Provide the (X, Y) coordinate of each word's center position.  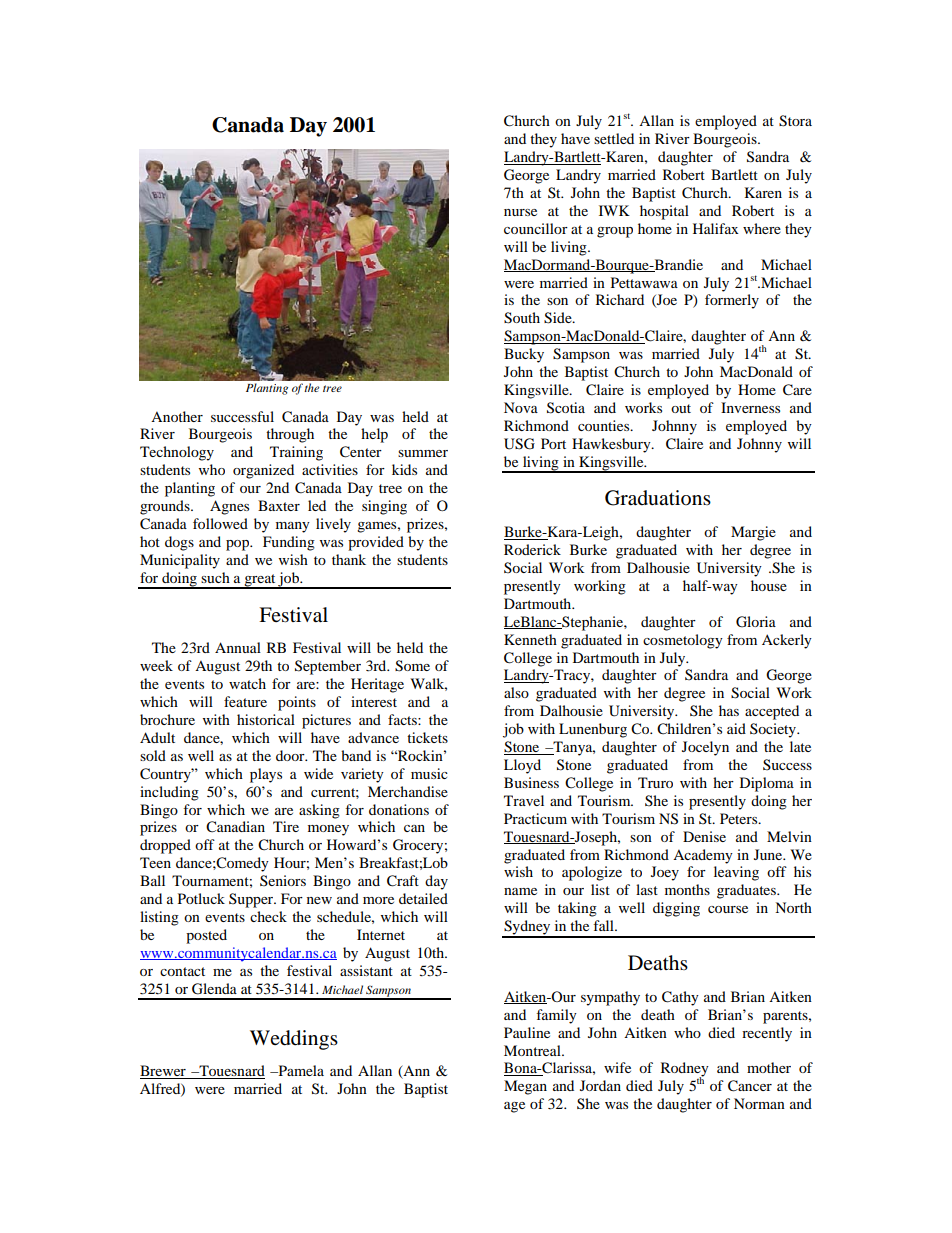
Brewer (164, 1072)
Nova (521, 407)
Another (177, 416)
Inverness (750, 407)
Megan (525, 1087)
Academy (703, 856)
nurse (520, 212)
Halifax (716, 228)
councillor (536, 228)
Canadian (235, 827)
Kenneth (530, 639)
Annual (238, 647)
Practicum (535, 818)
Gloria (756, 622)
